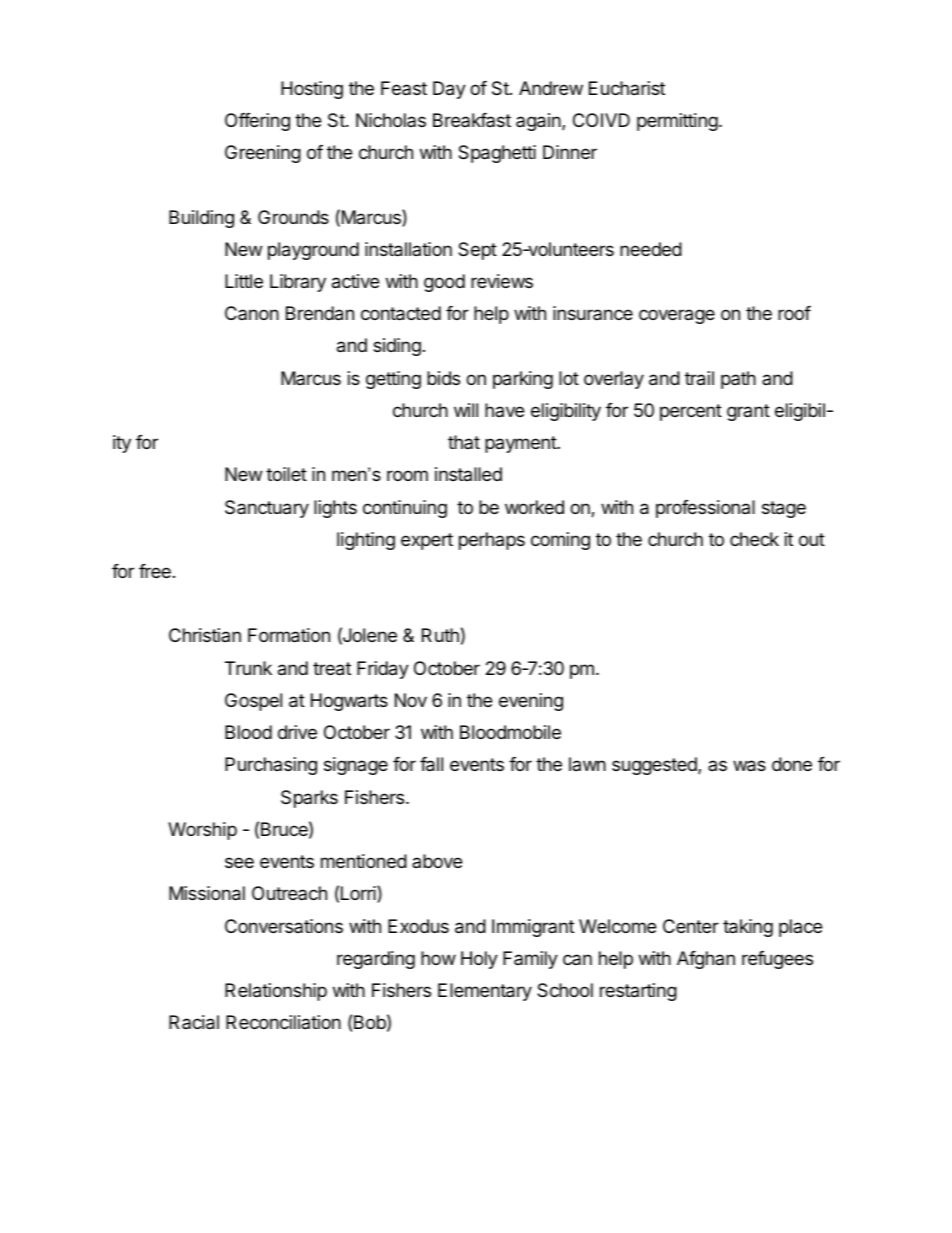  I want to click on perhaps, so click(492, 541).
